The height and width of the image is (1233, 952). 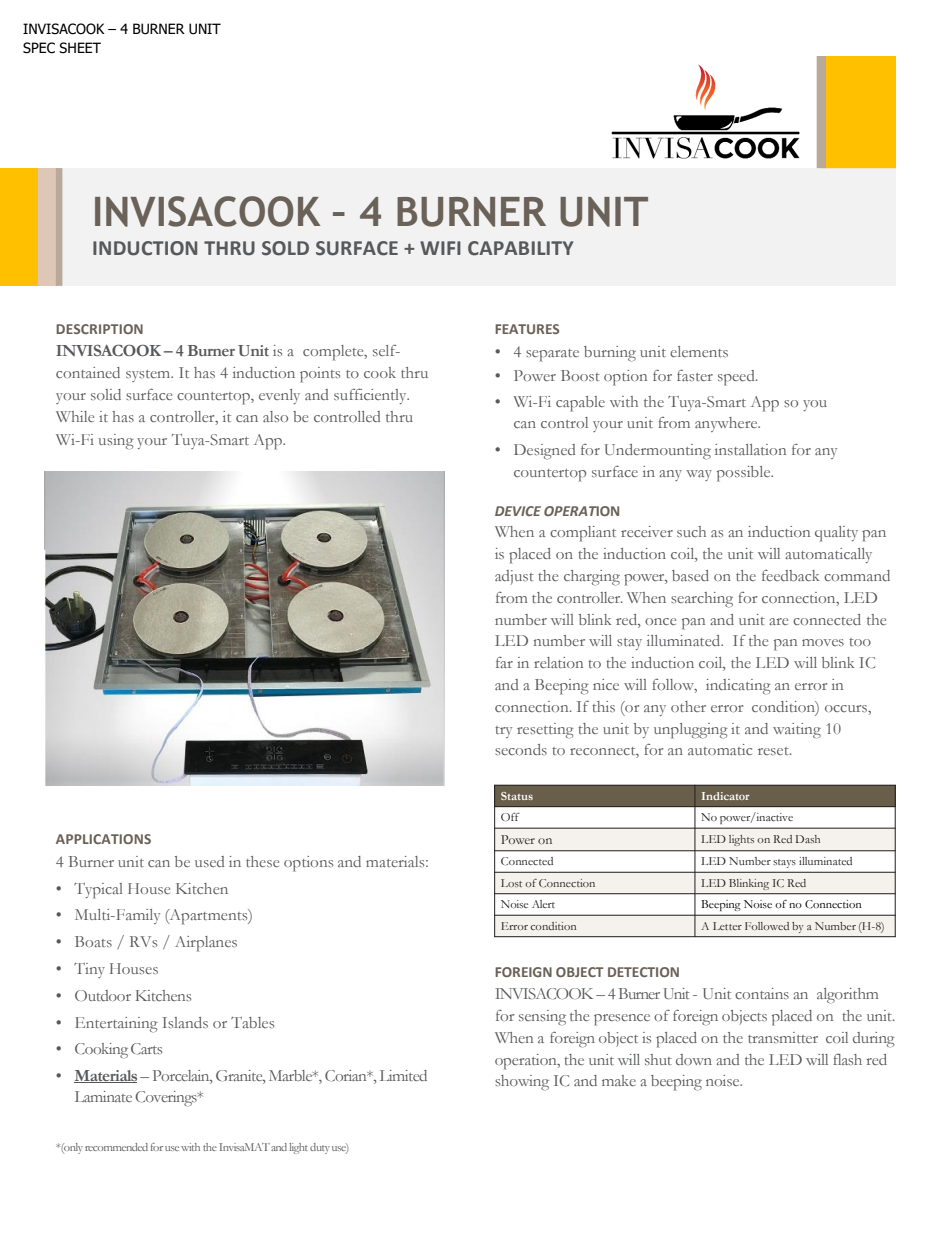 I want to click on WIFI, so click(x=440, y=248).
